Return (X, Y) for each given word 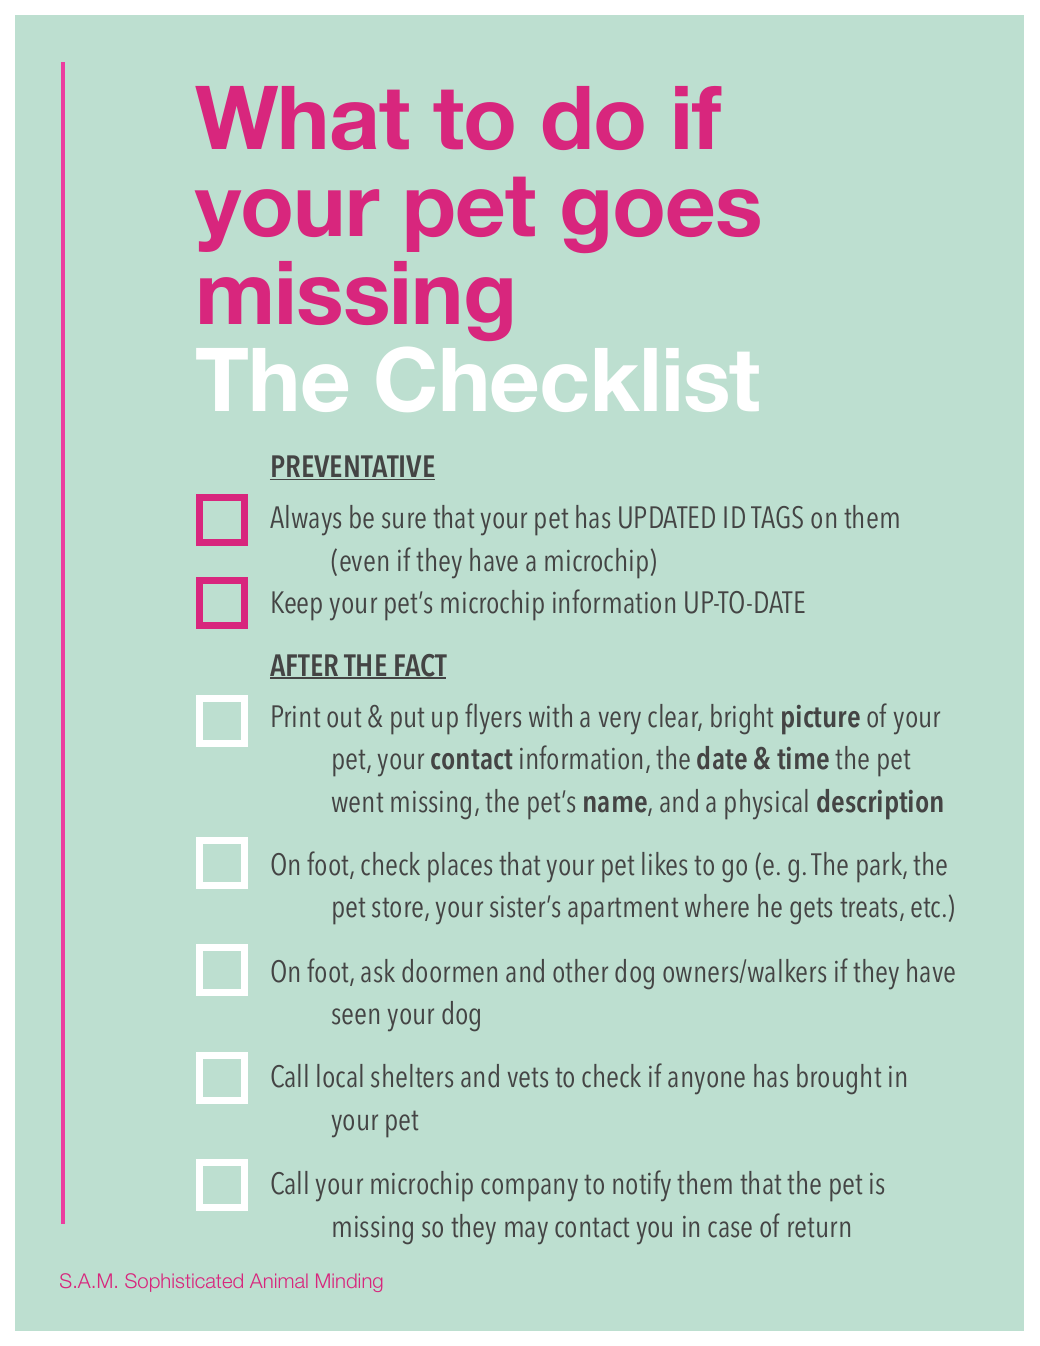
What (302, 118)
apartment (623, 910)
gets (811, 910)
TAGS (777, 517)
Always (305, 520)
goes (661, 221)
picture (821, 719)
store (399, 909)
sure (404, 520)
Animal (278, 1281)
